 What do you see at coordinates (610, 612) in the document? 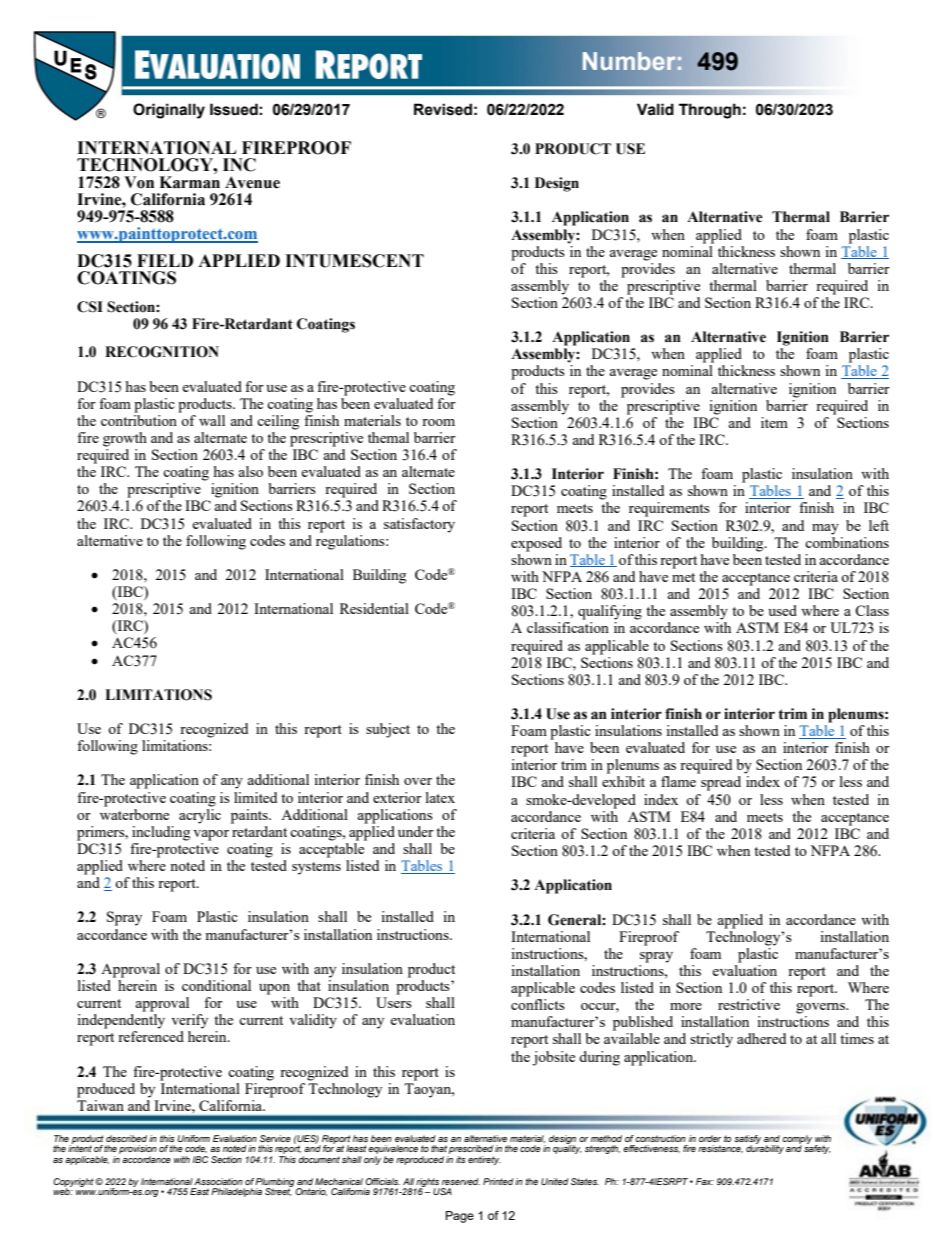
I see `qualifying` at bounding box center [610, 612].
